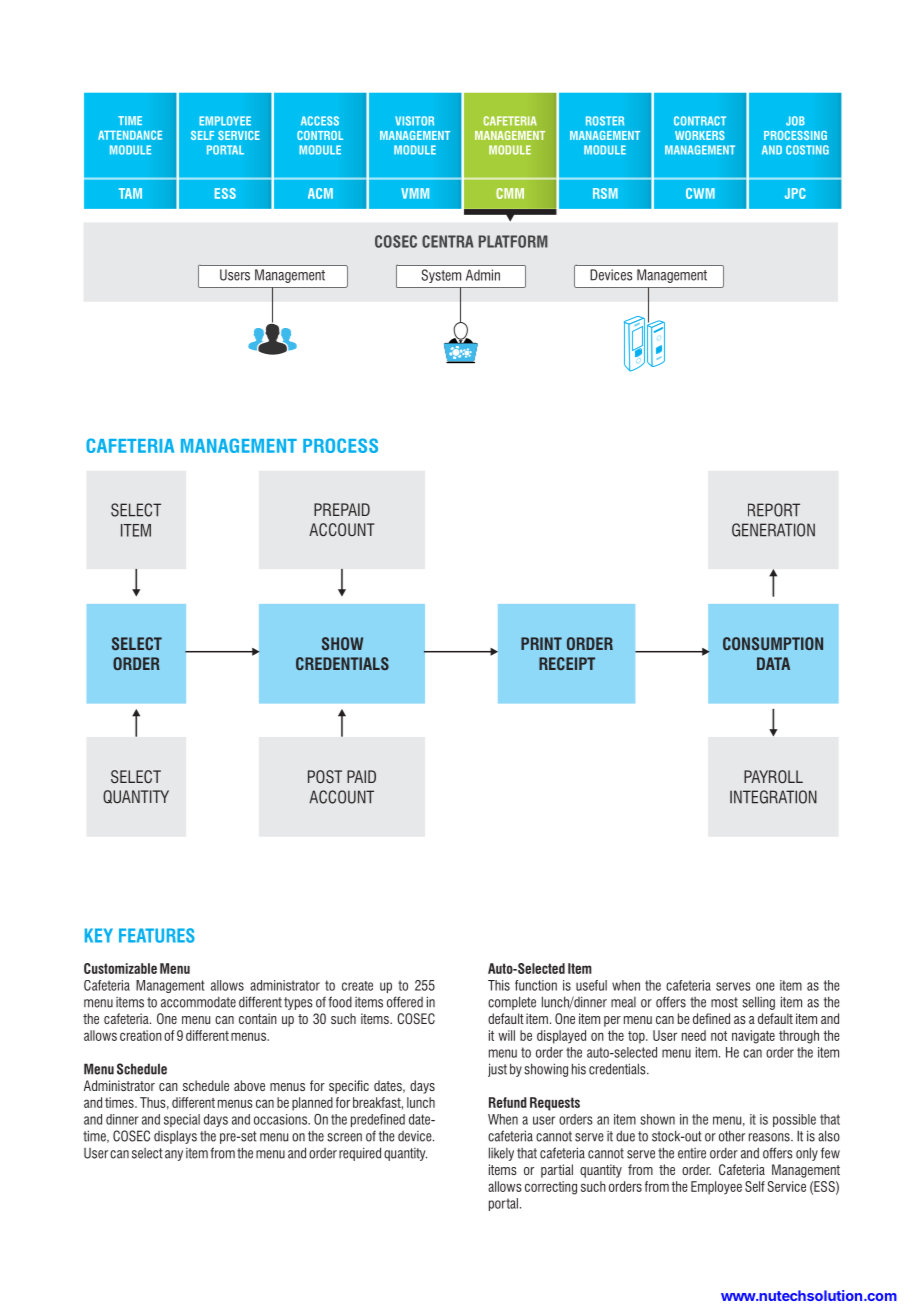 Image resolution: width=924 pixels, height=1308 pixels. I want to click on POST, so click(325, 776).
